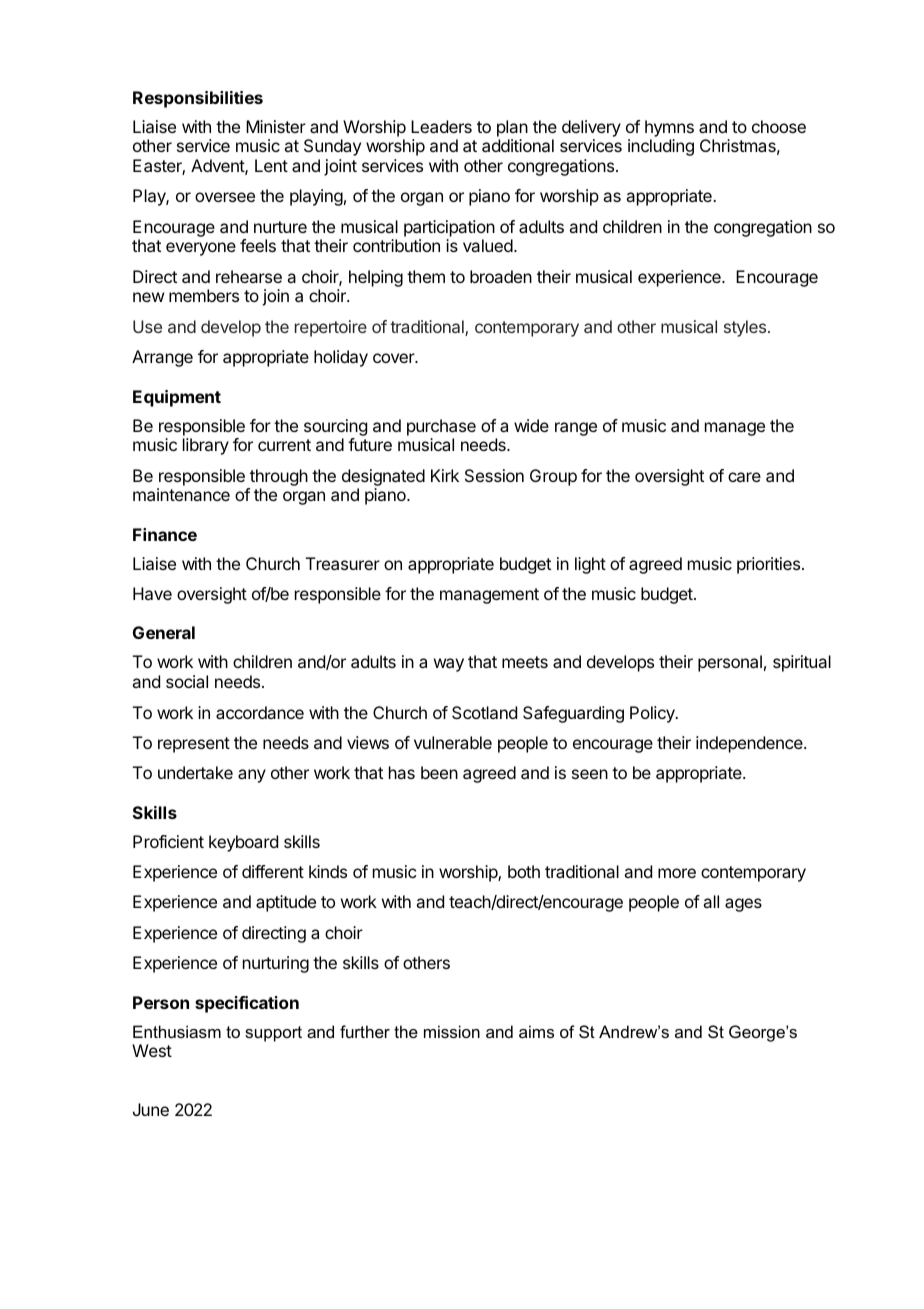 The image size is (924, 1309). Describe the element at coordinates (669, 128) in the screenshot. I see `hymns` at that location.
